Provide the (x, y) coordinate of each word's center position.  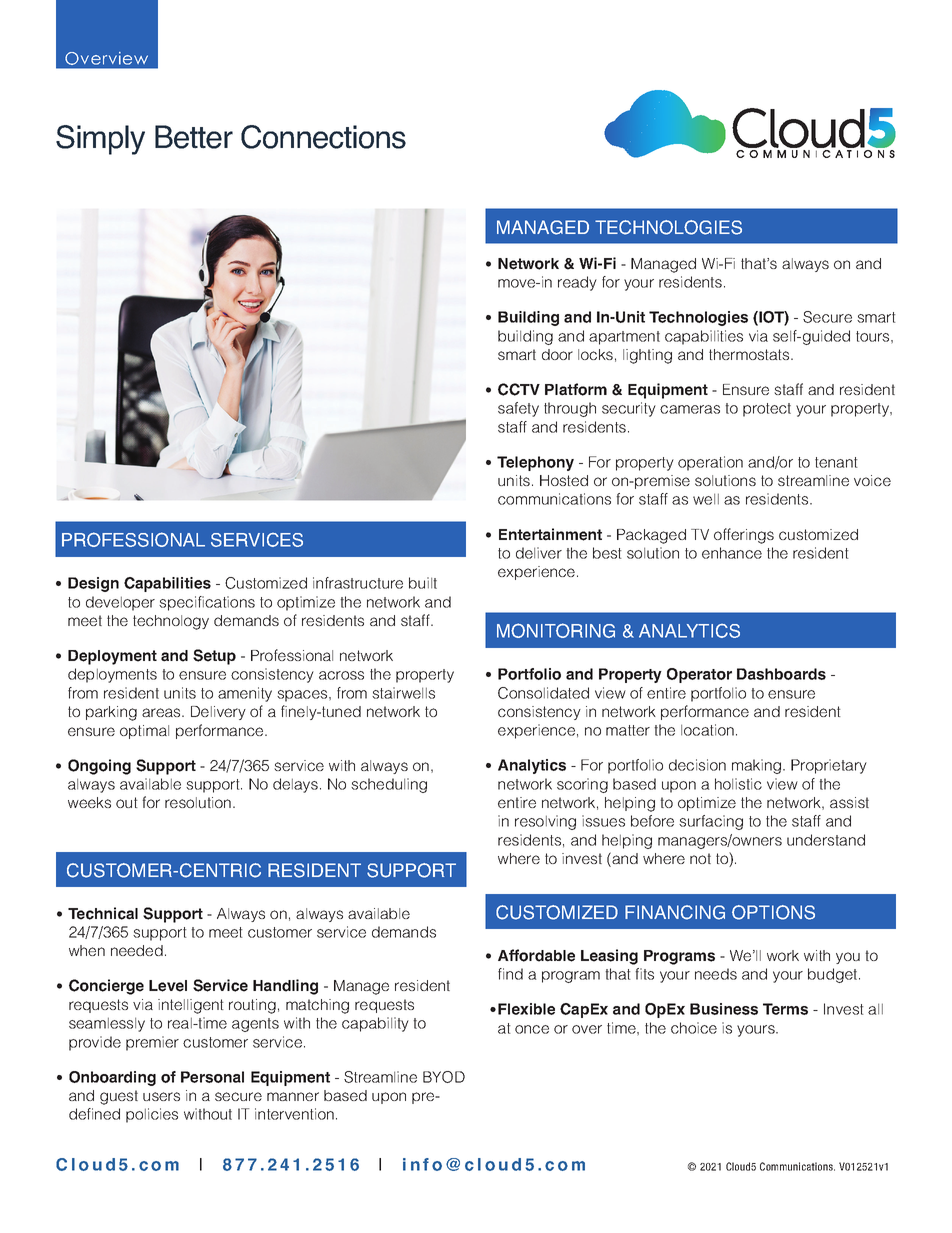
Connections (323, 137)
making (758, 766)
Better (194, 137)
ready (577, 283)
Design (93, 584)
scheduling (389, 785)
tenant (836, 462)
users (161, 1096)
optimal (144, 732)
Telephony (535, 463)
